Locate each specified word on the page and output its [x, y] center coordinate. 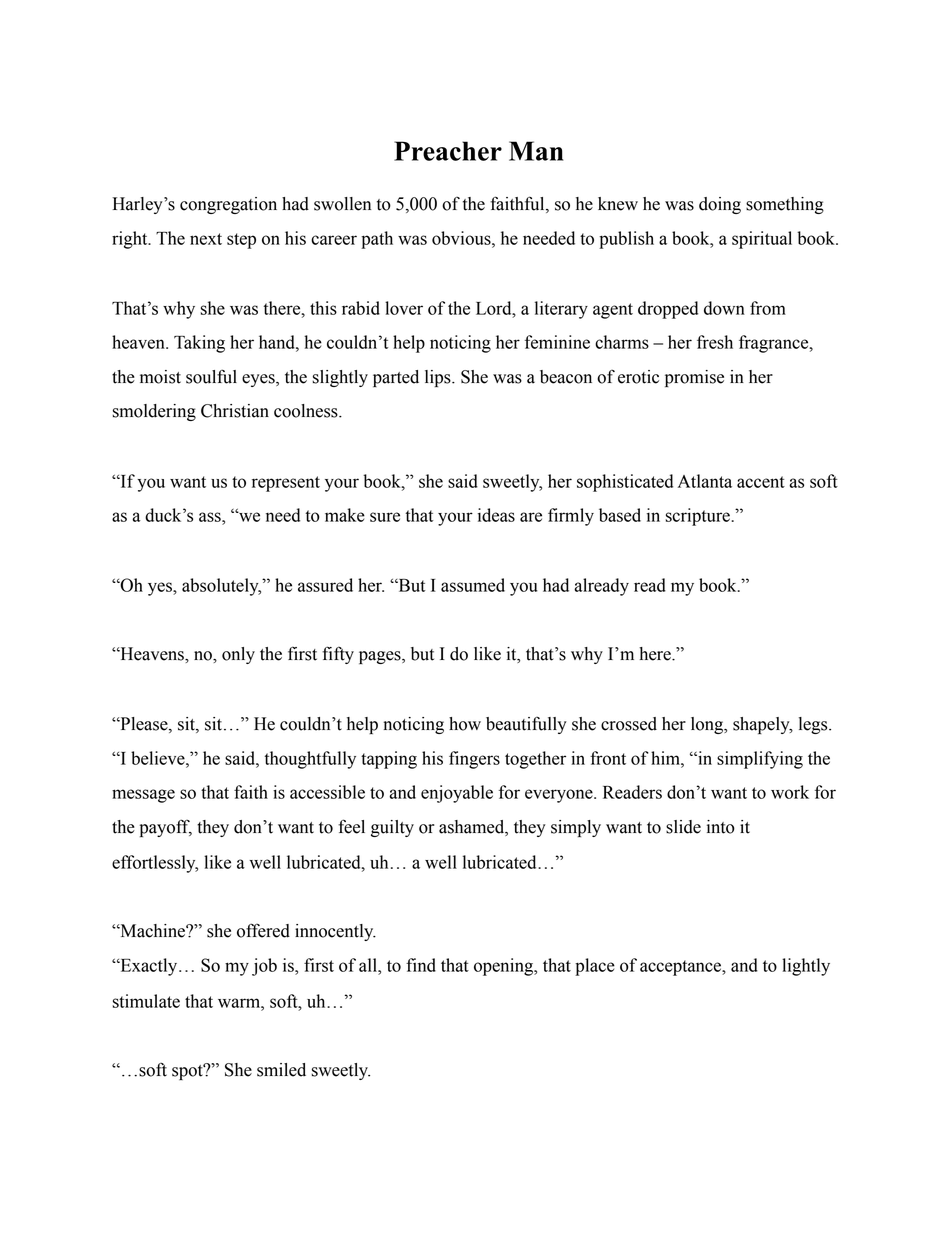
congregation [228, 205]
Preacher [448, 151]
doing [720, 205]
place [595, 967]
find [421, 965]
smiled [281, 1070]
